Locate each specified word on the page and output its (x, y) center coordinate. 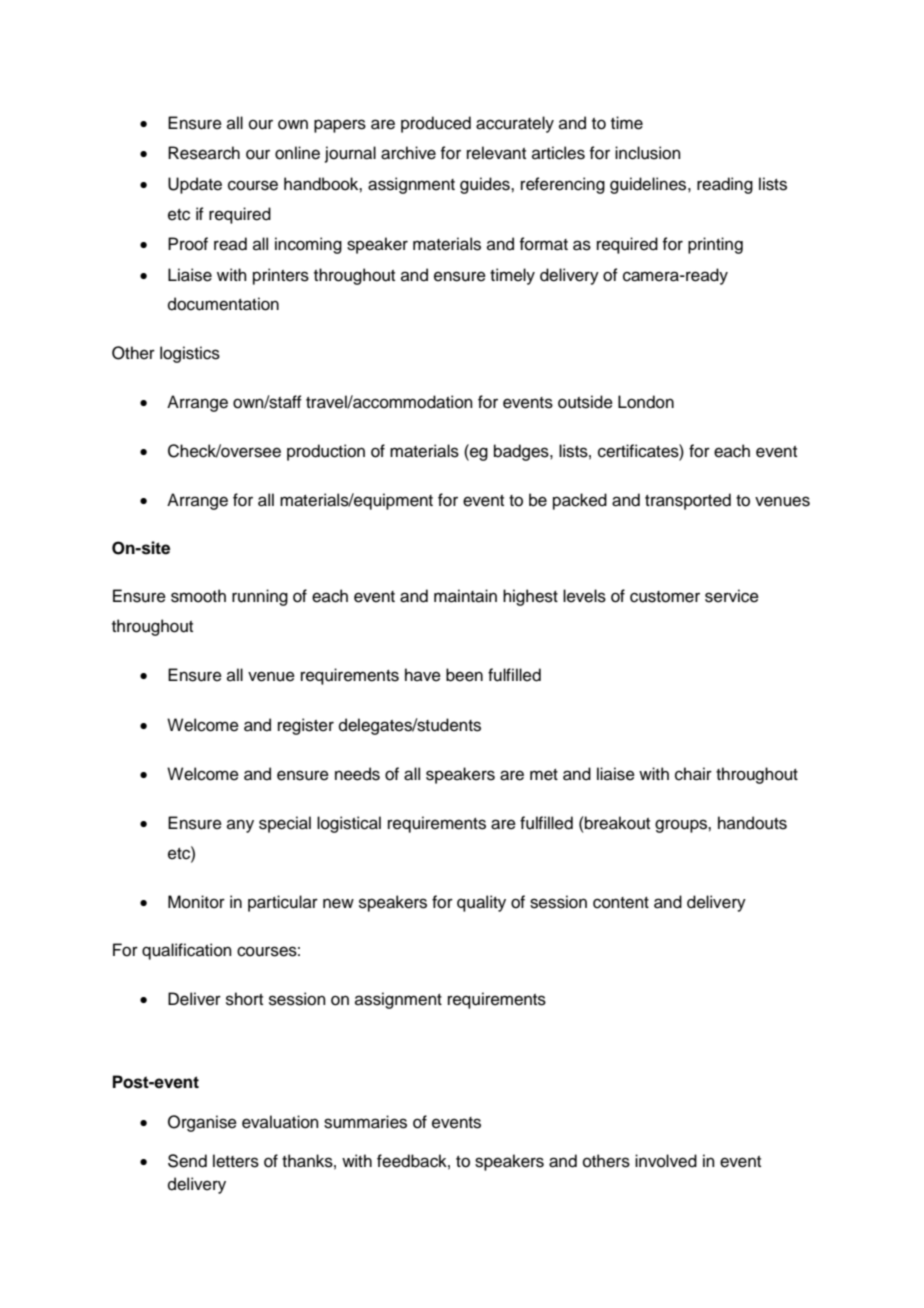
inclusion (648, 153)
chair (693, 774)
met (544, 775)
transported (688, 501)
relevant (496, 153)
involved (666, 1161)
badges (522, 452)
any (240, 826)
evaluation (280, 1122)
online (297, 153)
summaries (365, 1122)
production (326, 452)
